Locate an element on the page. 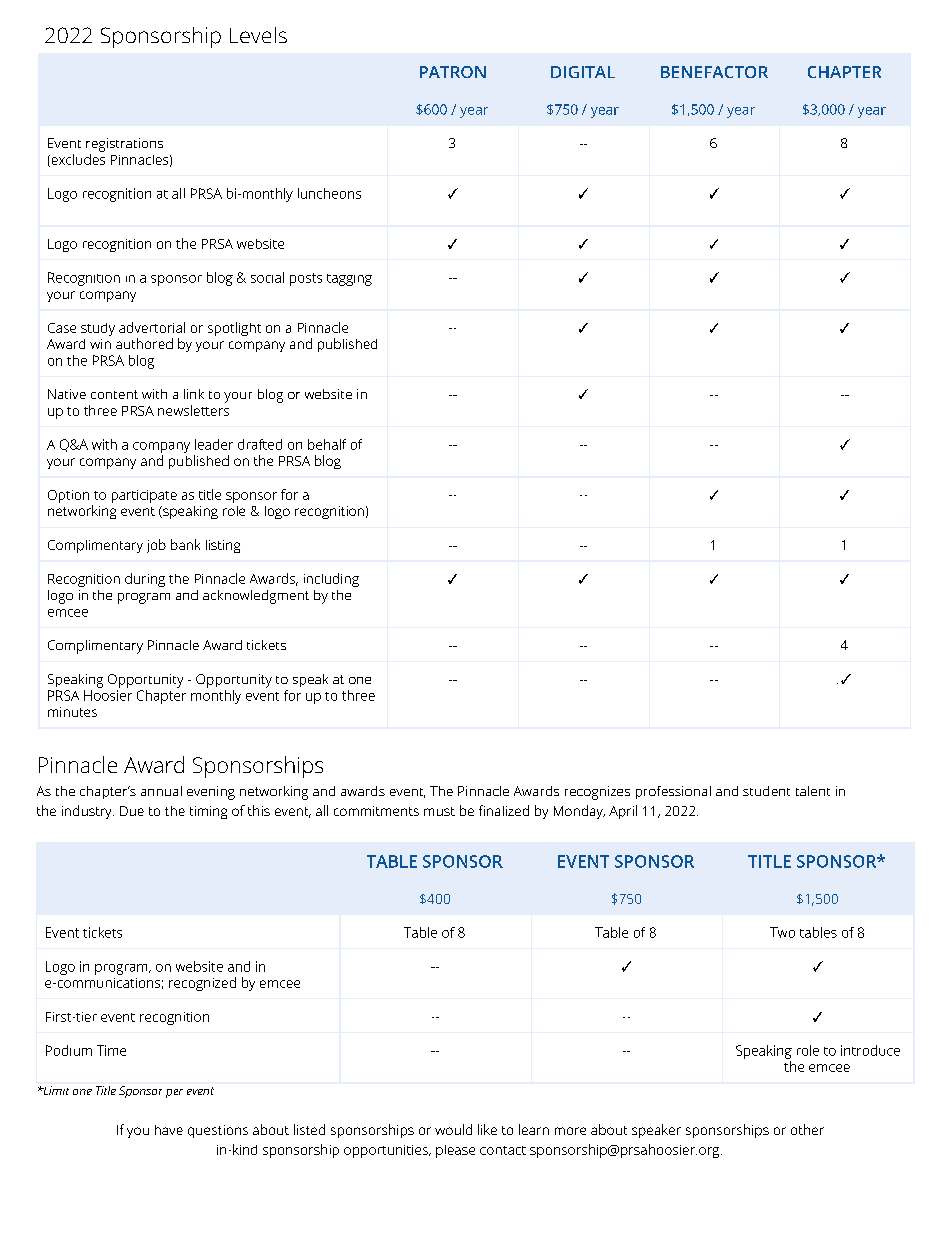  registrations is located at coordinates (124, 145).
